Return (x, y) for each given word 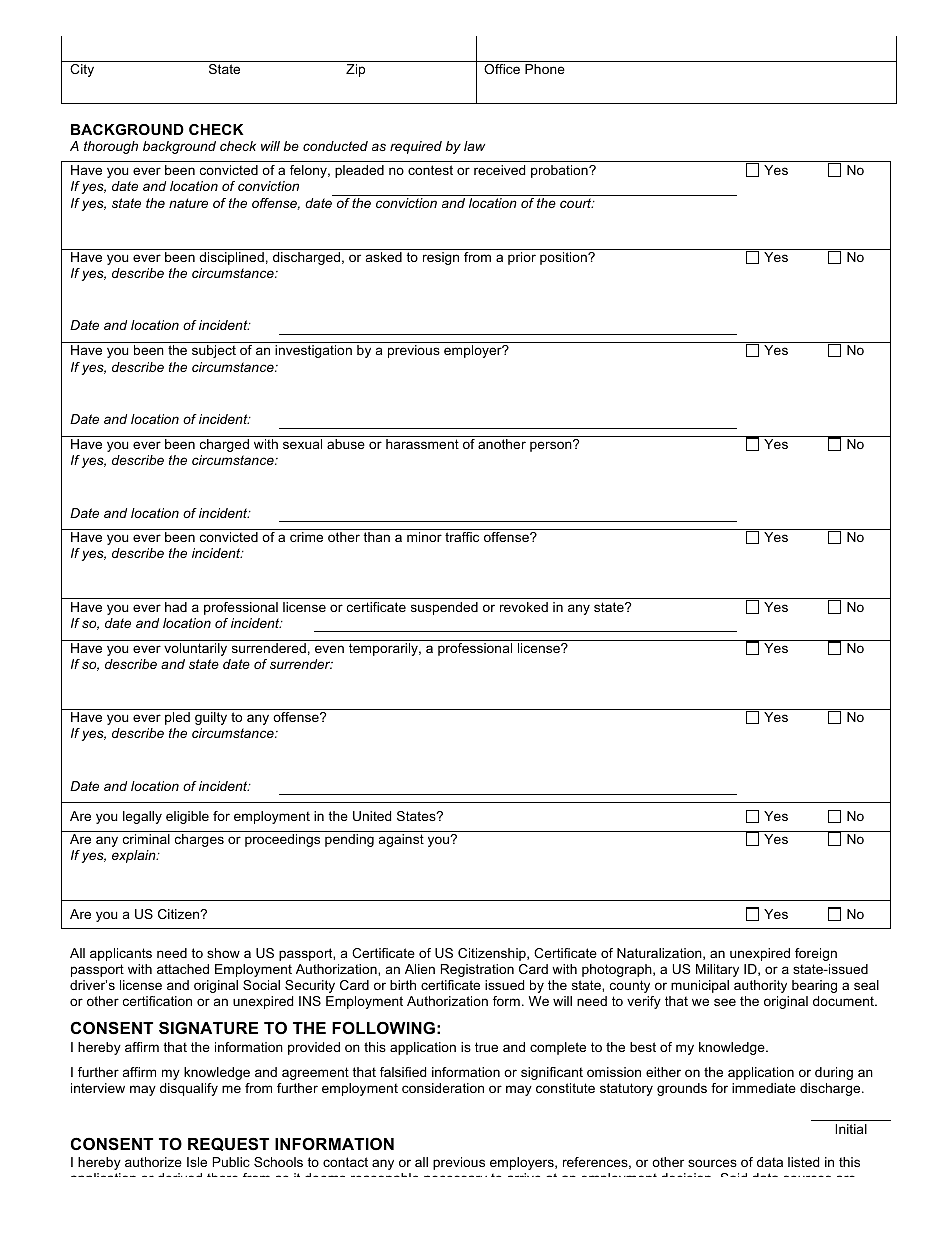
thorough (111, 147)
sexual (302, 444)
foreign (816, 954)
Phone (545, 69)
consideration (443, 1088)
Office (502, 69)
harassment (422, 444)
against (401, 840)
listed (803, 1162)
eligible (187, 817)
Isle (197, 1162)
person (552, 446)
